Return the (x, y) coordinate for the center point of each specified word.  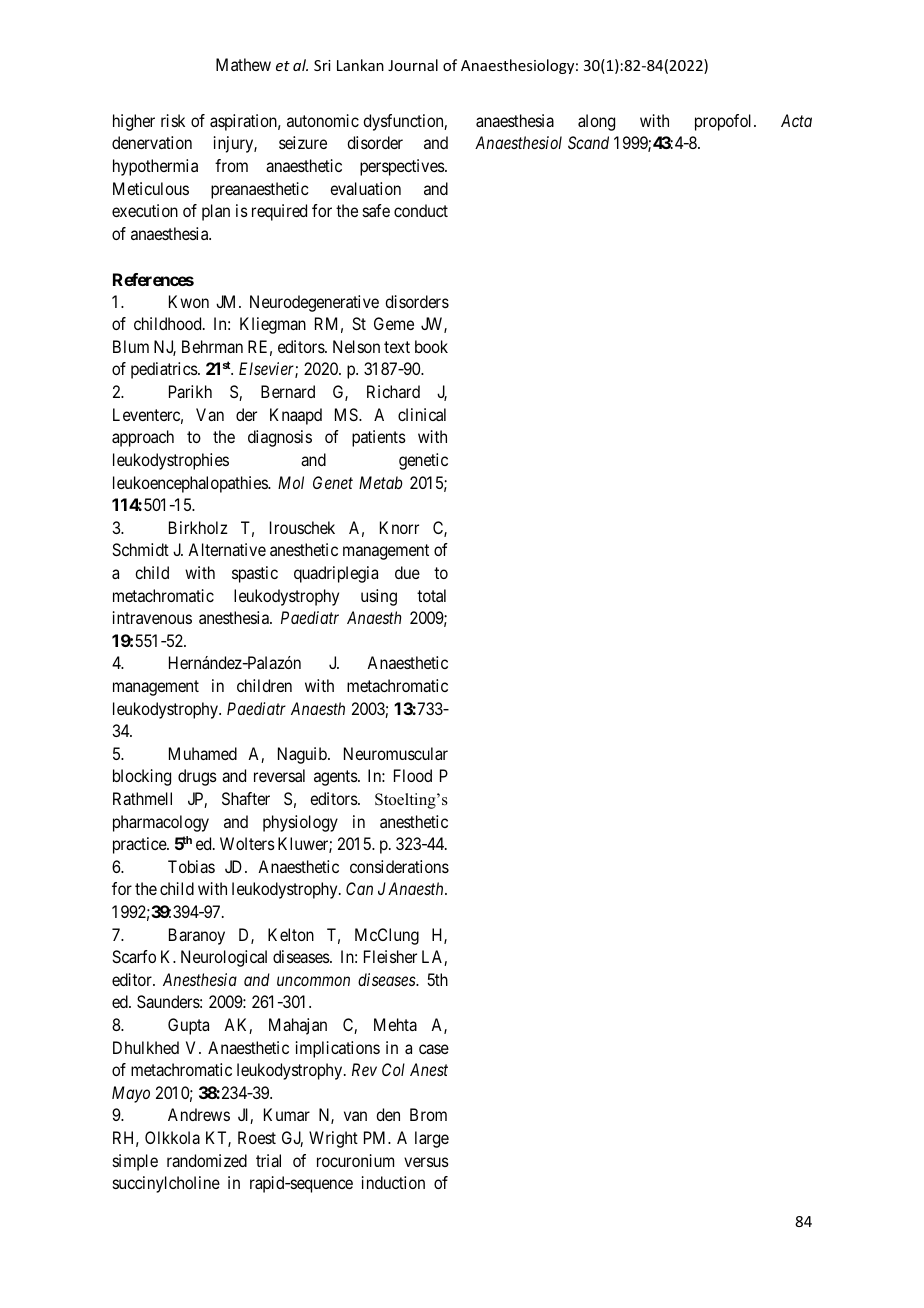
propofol (725, 122)
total (431, 595)
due (407, 572)
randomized (207, 1160)
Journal (413, 65)
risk (173, 120)
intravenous (152, 617)
